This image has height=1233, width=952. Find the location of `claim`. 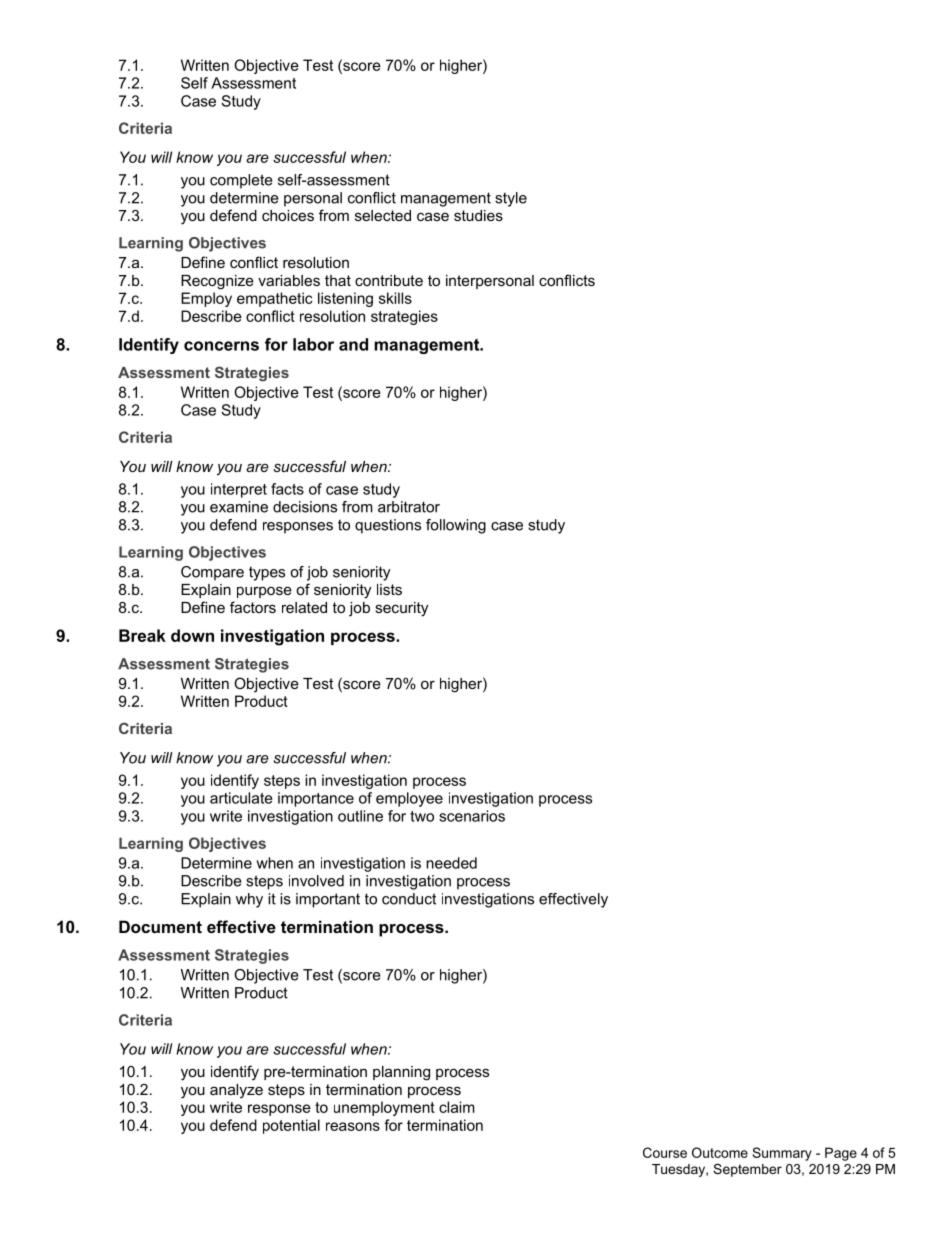

claim is located at coordinates (457, 1107).
